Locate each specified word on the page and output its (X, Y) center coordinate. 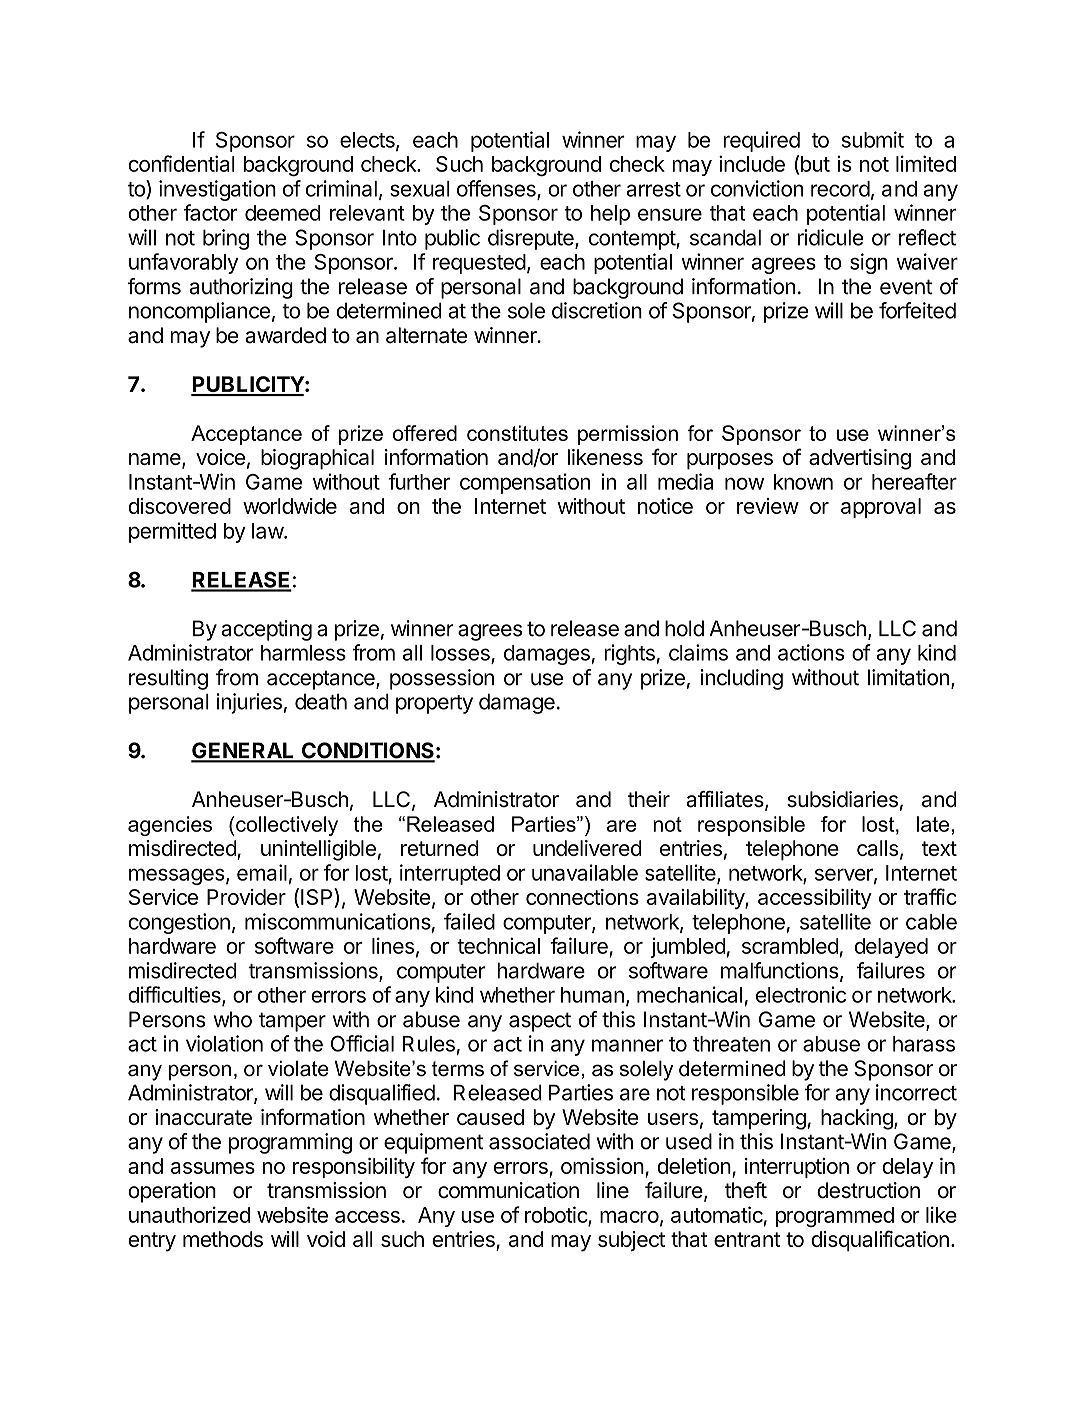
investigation (217, 190)
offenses (497, 189)
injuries (249, 703)
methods (223, 1239)
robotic (557, 1215)
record (840, 189)
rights (630, 654)
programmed (835, 1217)
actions (811, 652)
